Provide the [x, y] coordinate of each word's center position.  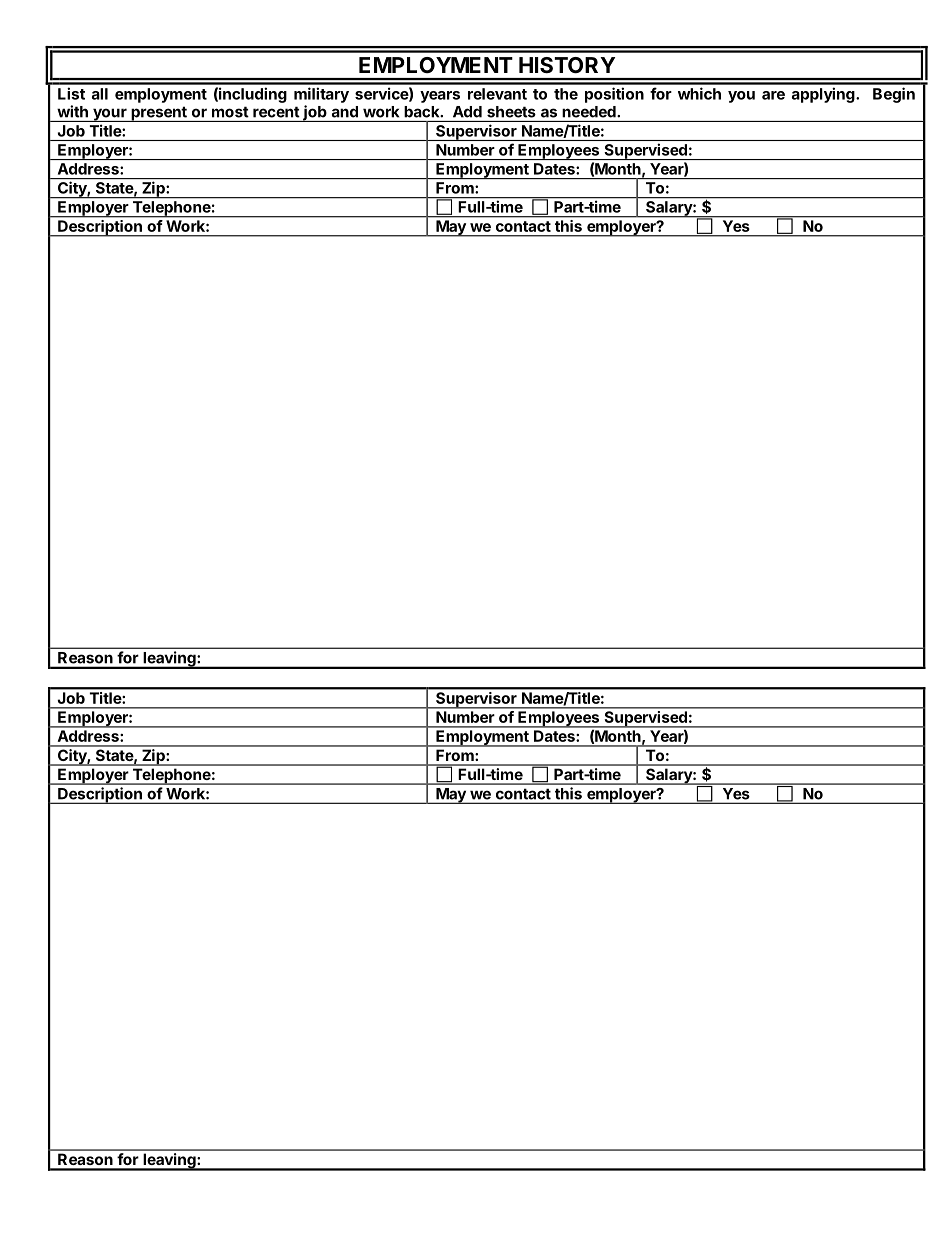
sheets [511, 112]
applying [824, 95]
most [230, 112]
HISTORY [567, 65]
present [159, 114]
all [100, 94]
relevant [497, 94]
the [566, 94]
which [699, 93]
